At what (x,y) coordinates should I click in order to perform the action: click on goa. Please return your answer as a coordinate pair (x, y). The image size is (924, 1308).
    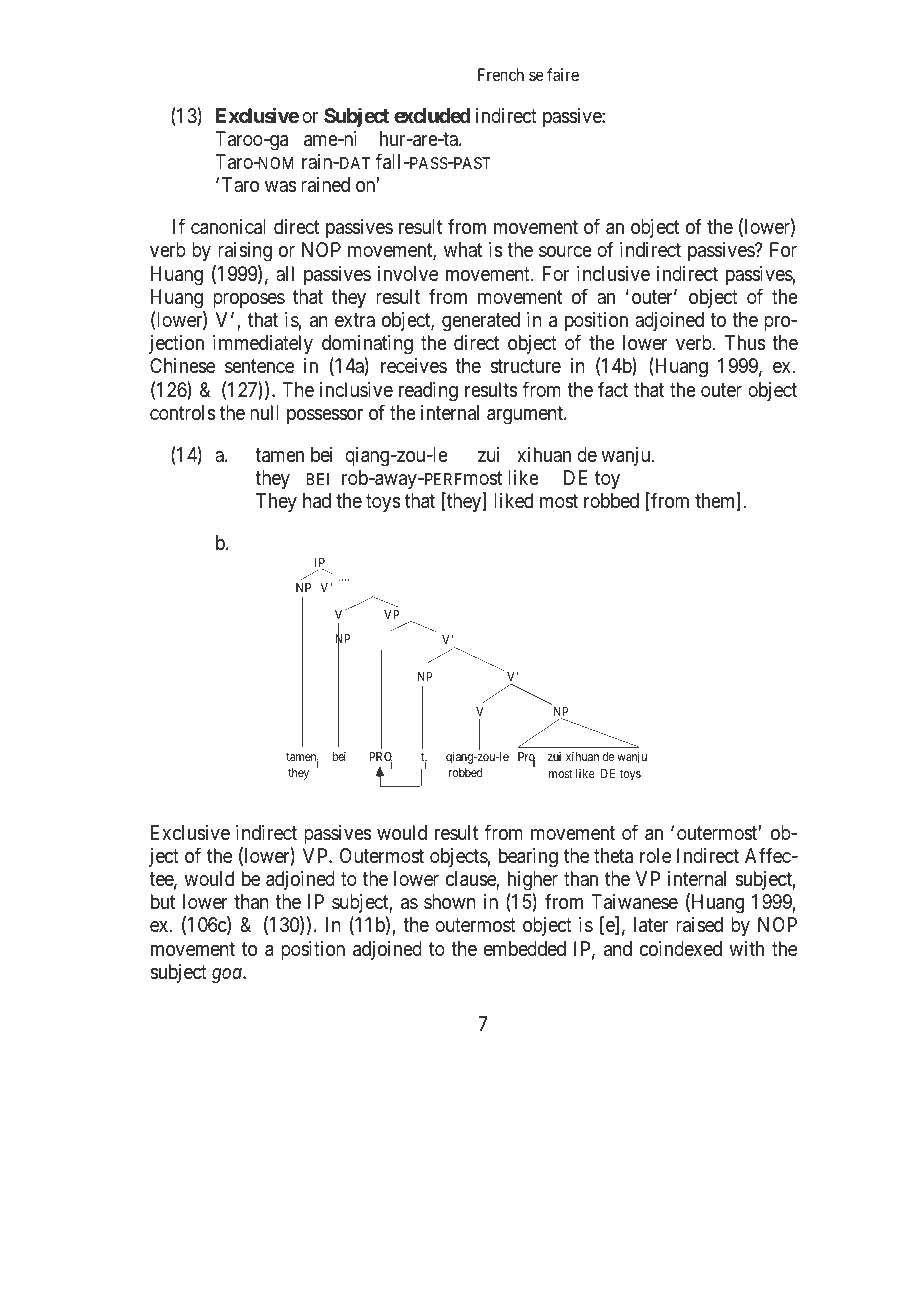
    Looking at the image, I should click on (228, 976).
